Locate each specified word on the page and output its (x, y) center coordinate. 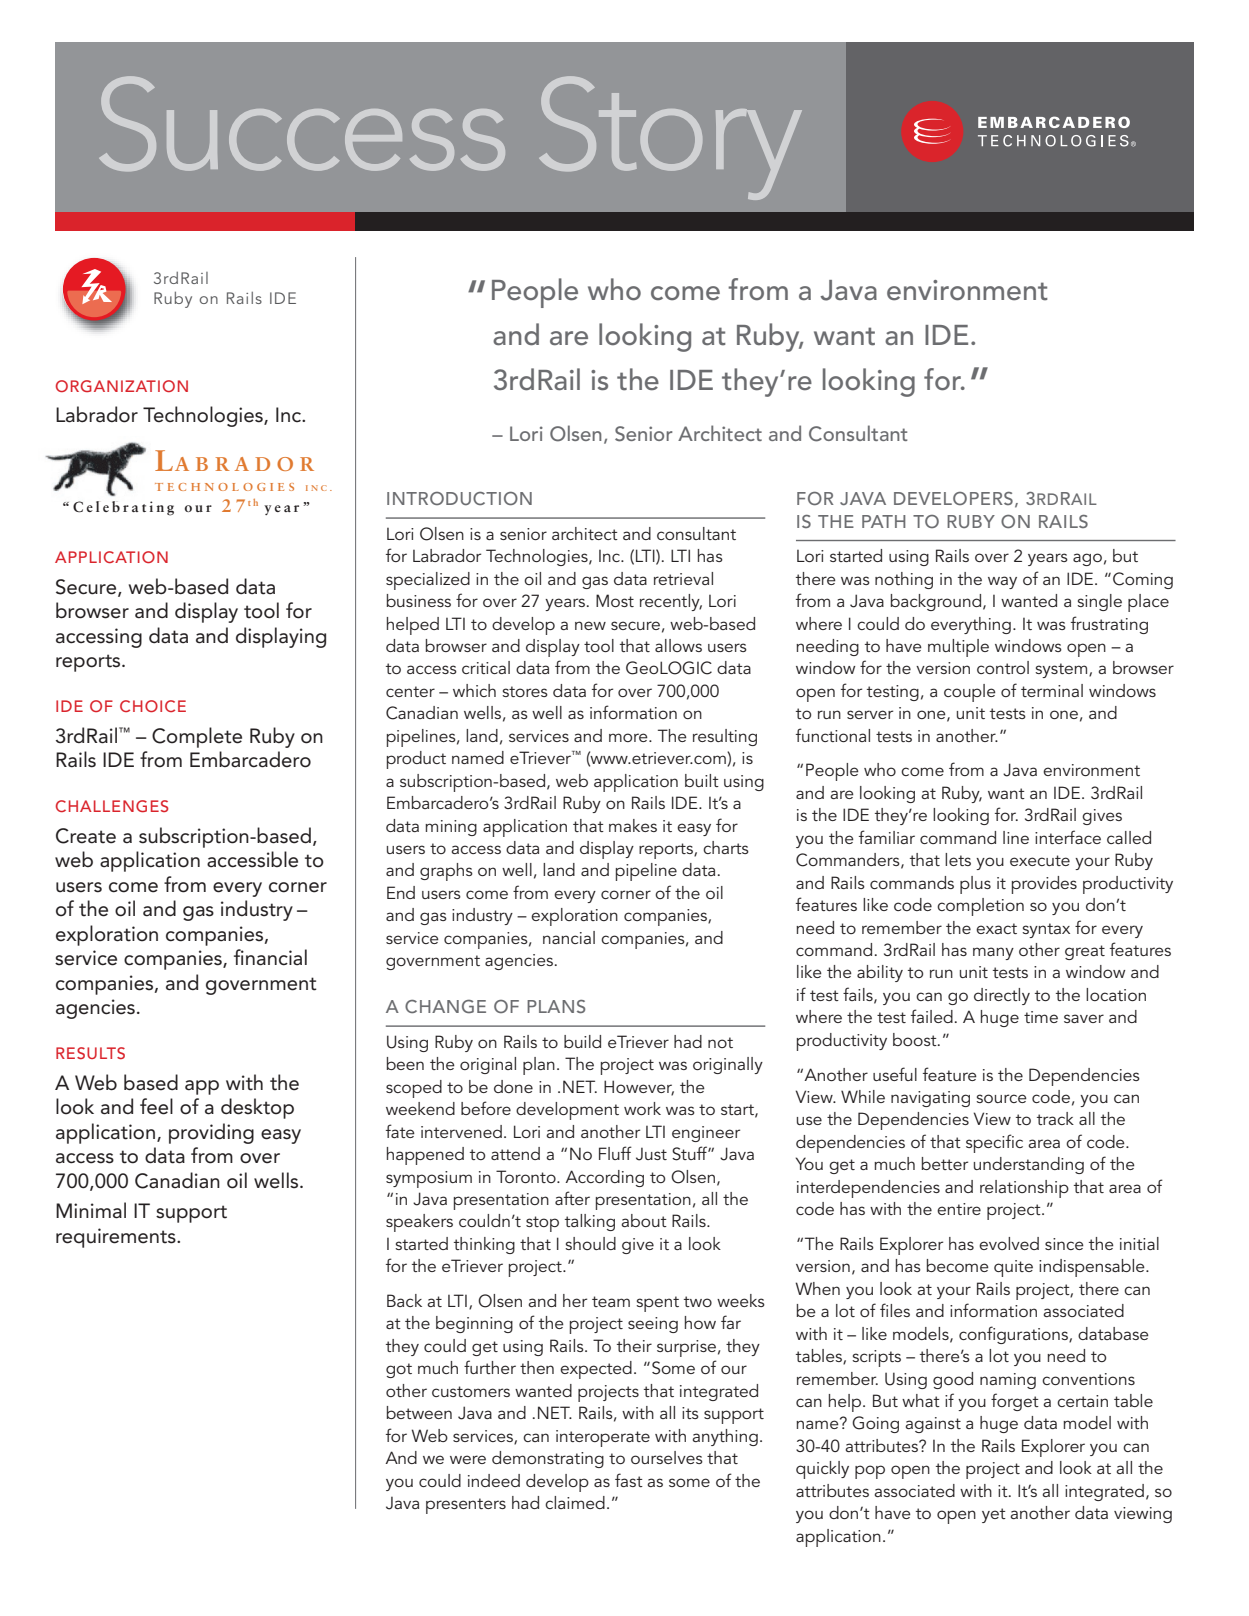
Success (302, 123)
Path (884, 521)
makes (633, 825)
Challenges (112, 806)
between (419, 1412)
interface (1068, 837)
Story (670, 138)
